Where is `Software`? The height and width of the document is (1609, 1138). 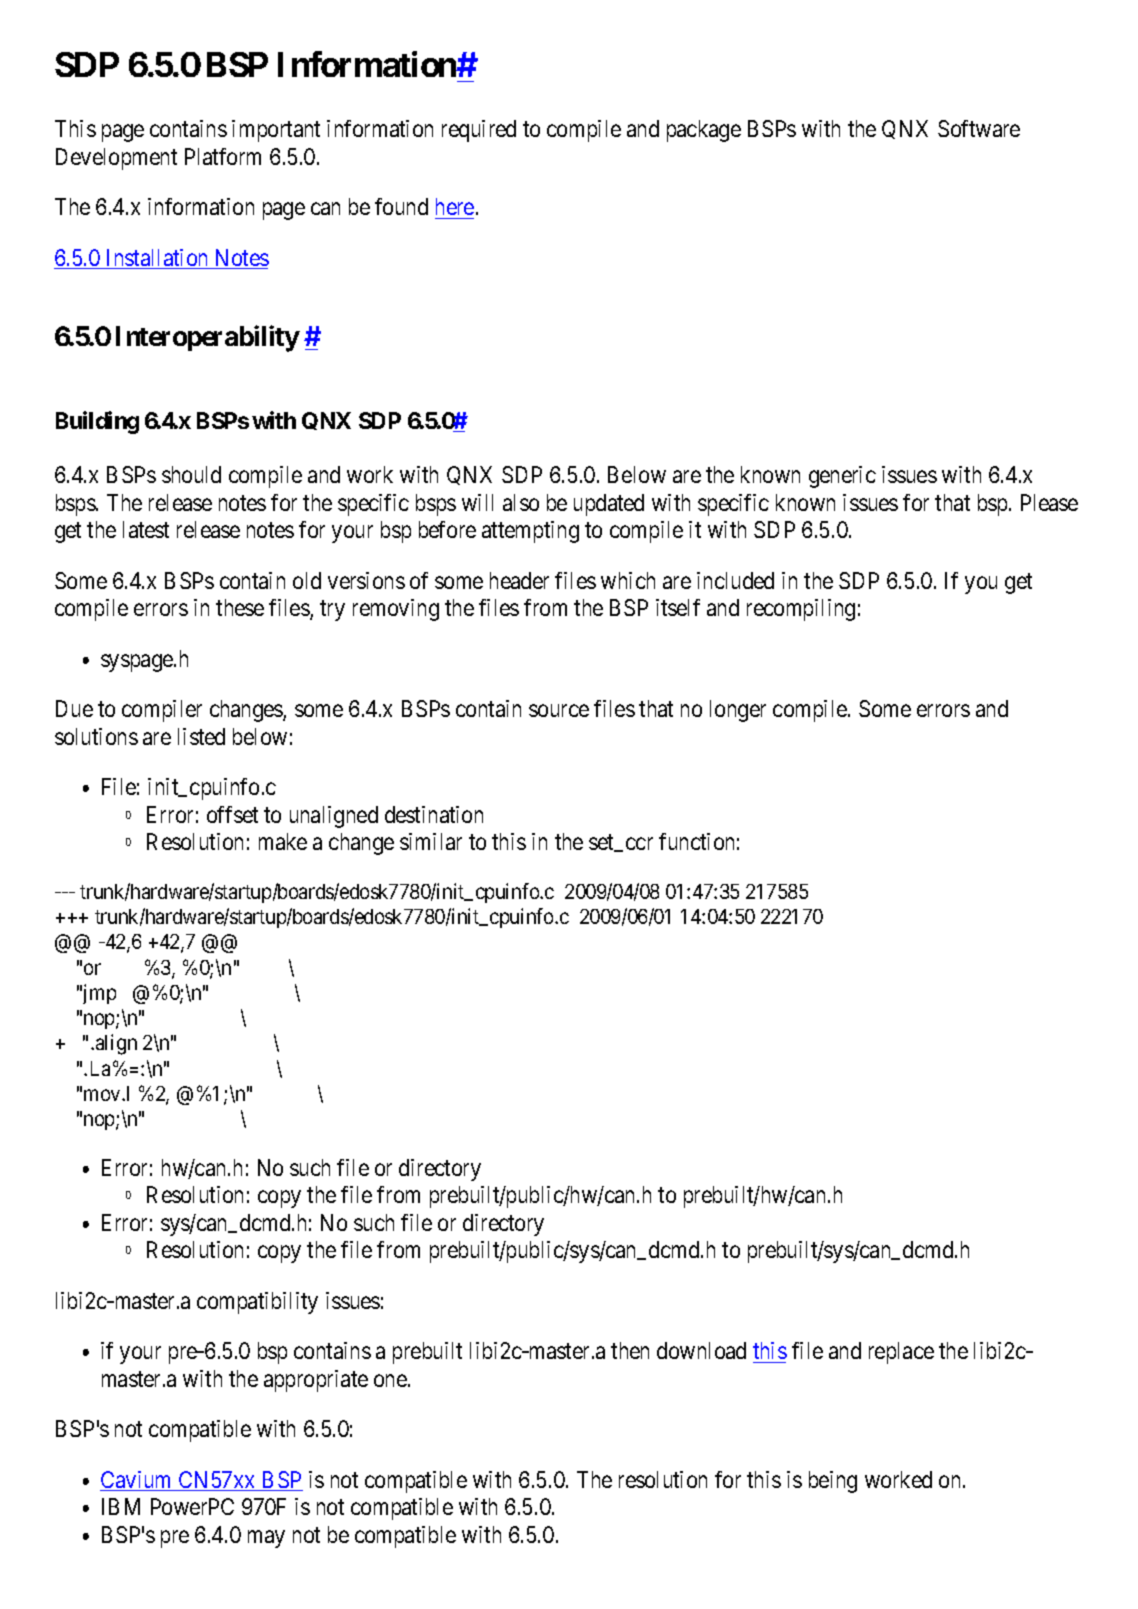 Software is located at coordinates (979, 128).
